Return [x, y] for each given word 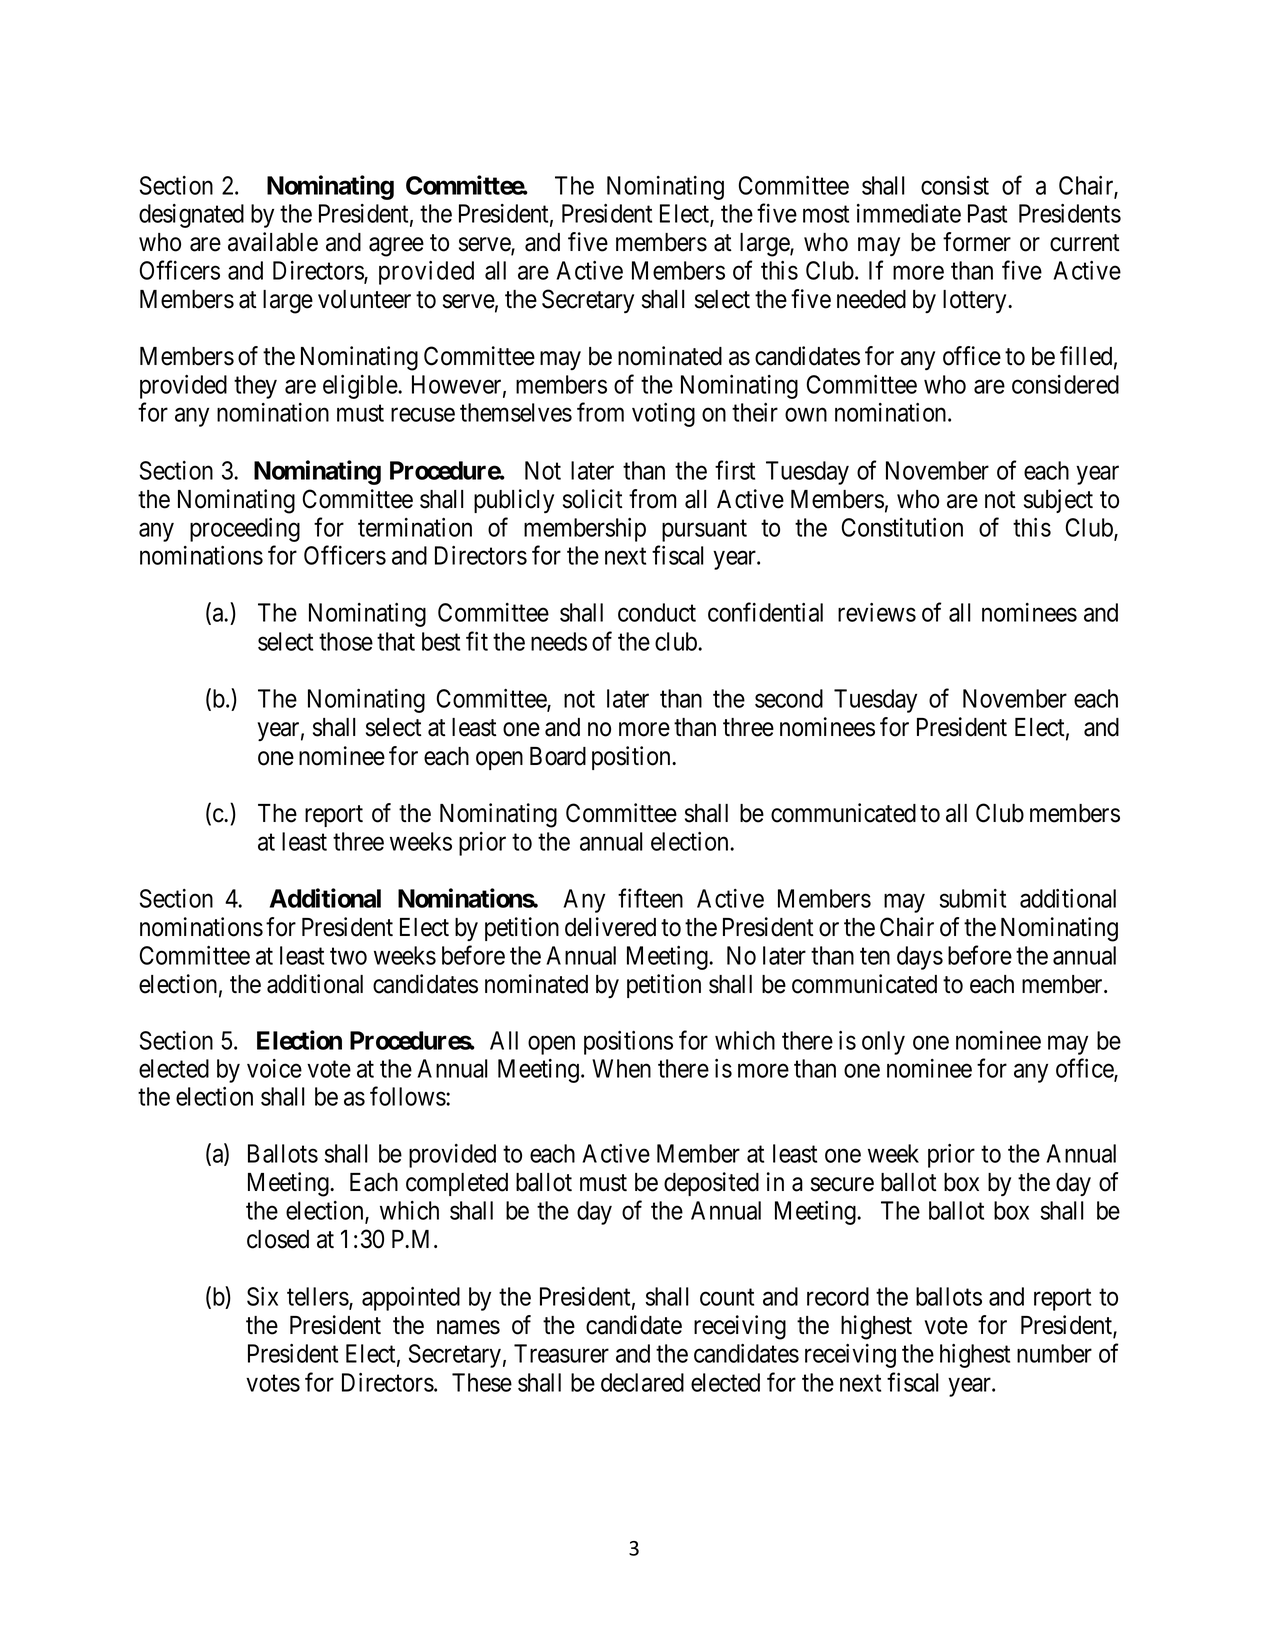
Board [558, 756]
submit [973, 898]
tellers [318, 1296]
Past [987, 213]
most [826, 214]
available [273, 242]
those [346, 641]
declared [642, 1382]
